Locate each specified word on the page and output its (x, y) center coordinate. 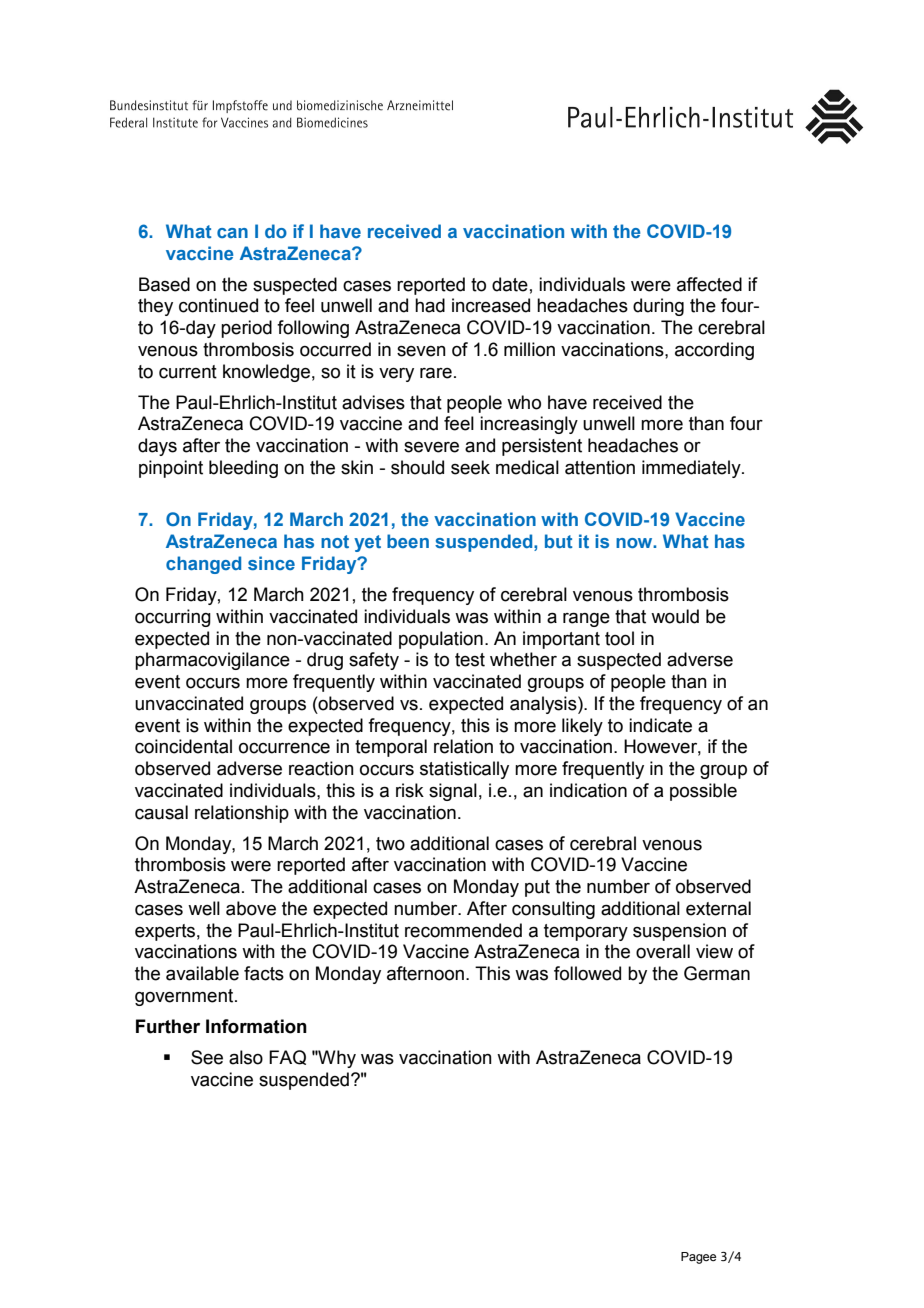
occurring (173, 618)
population (441, 640)
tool (619, 638)
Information (256, 1026)
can (232, 233)
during (658, 307)
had (430, 305)
